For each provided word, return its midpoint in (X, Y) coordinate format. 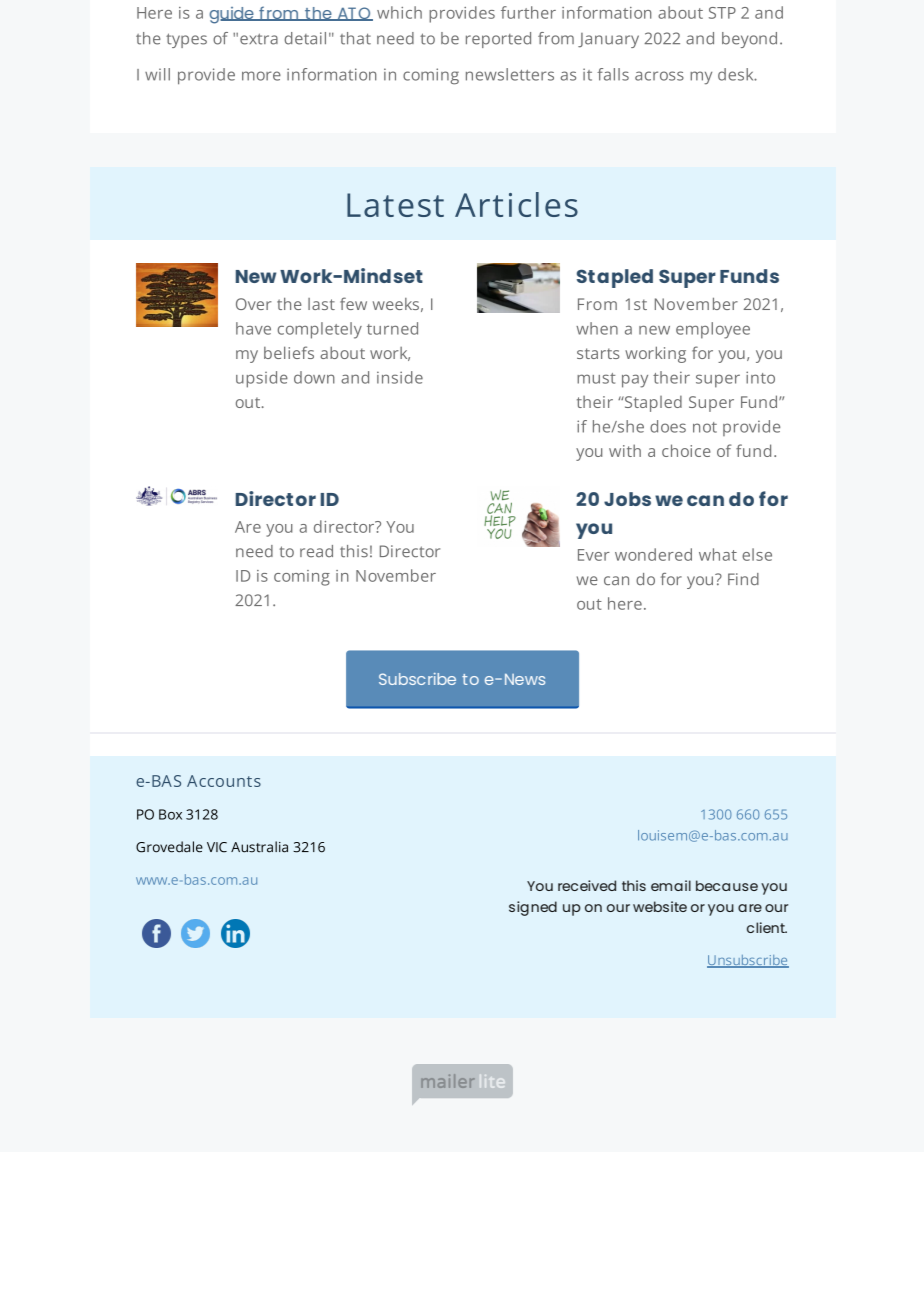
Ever (594, 555)
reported (498, 40)
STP (722, 13)
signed (533, 908)
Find (743, 579)
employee (713, 330)
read (316, 551)
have (253, 328)
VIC (217, 847)
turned (392, 328)
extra (259, 39)
